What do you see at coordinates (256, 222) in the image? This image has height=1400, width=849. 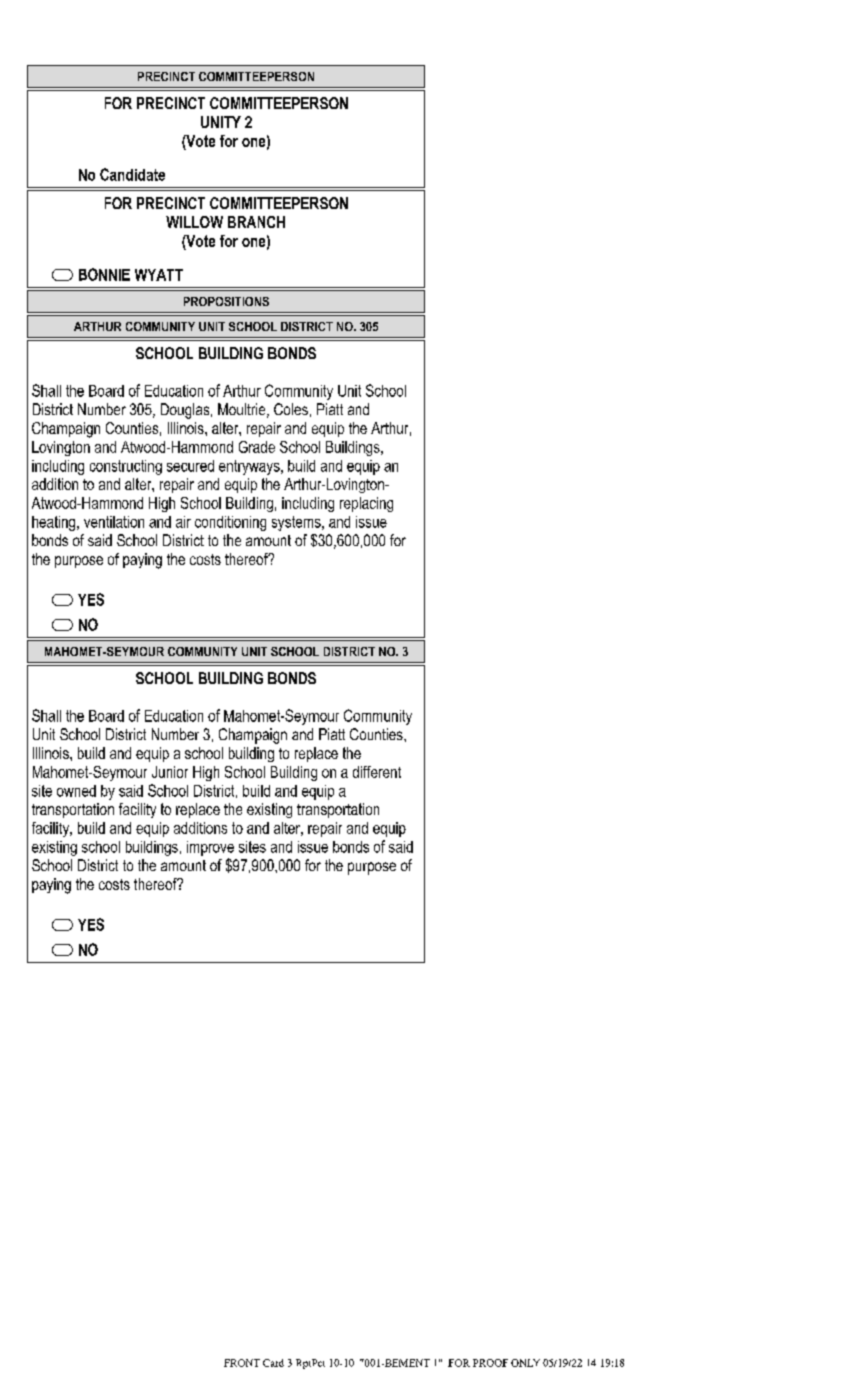 I see `BRANCH` at bounding box center [256, 222].
